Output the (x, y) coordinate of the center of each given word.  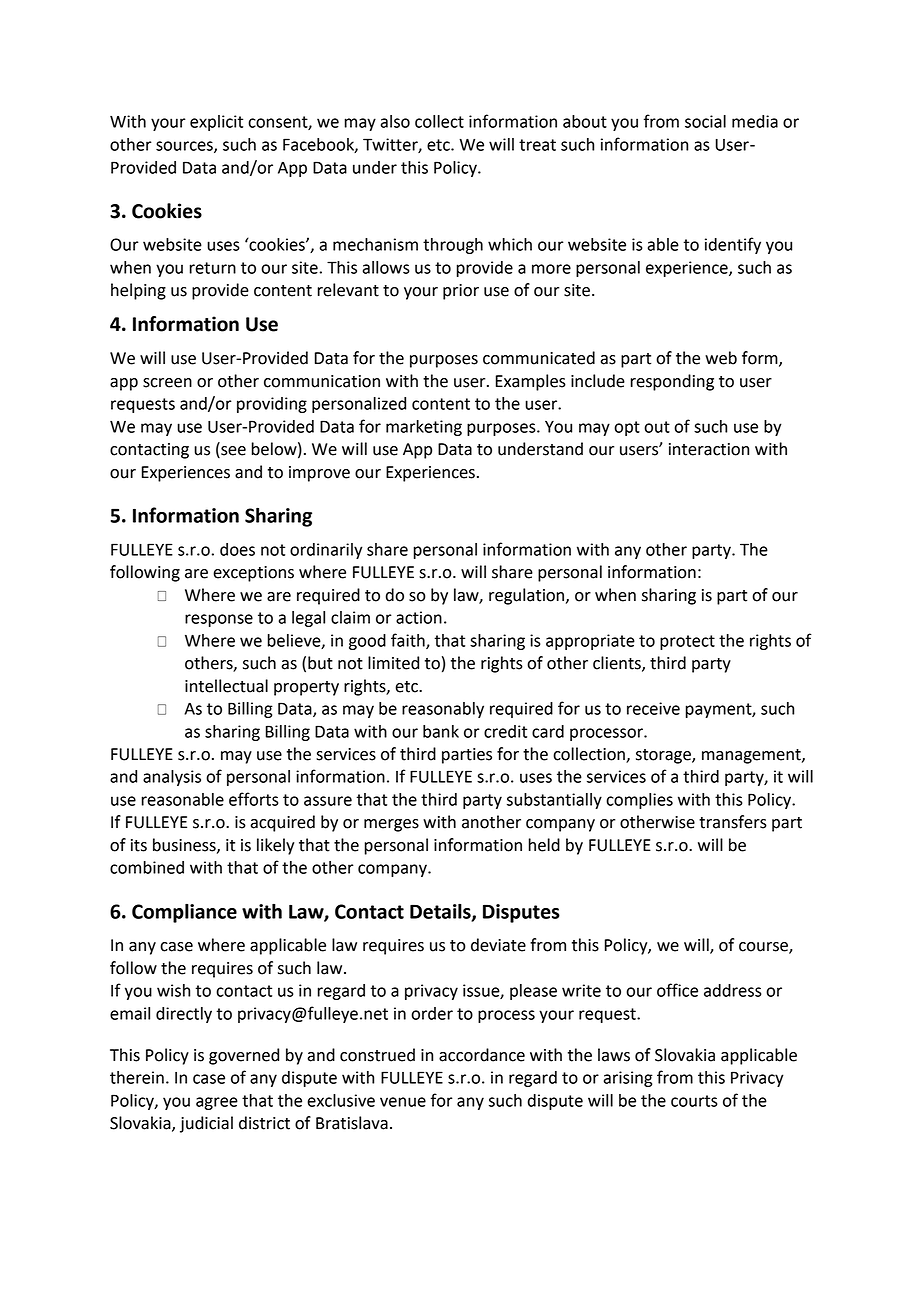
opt (627, 428)
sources (185, 147)
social (705, 121)
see (232, 452)
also (395, 121)
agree (217, 1103)
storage (664, 756)
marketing (424, 428)
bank (441, 731)
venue (403, 1102)
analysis (172, 778)
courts (694, 1101)
